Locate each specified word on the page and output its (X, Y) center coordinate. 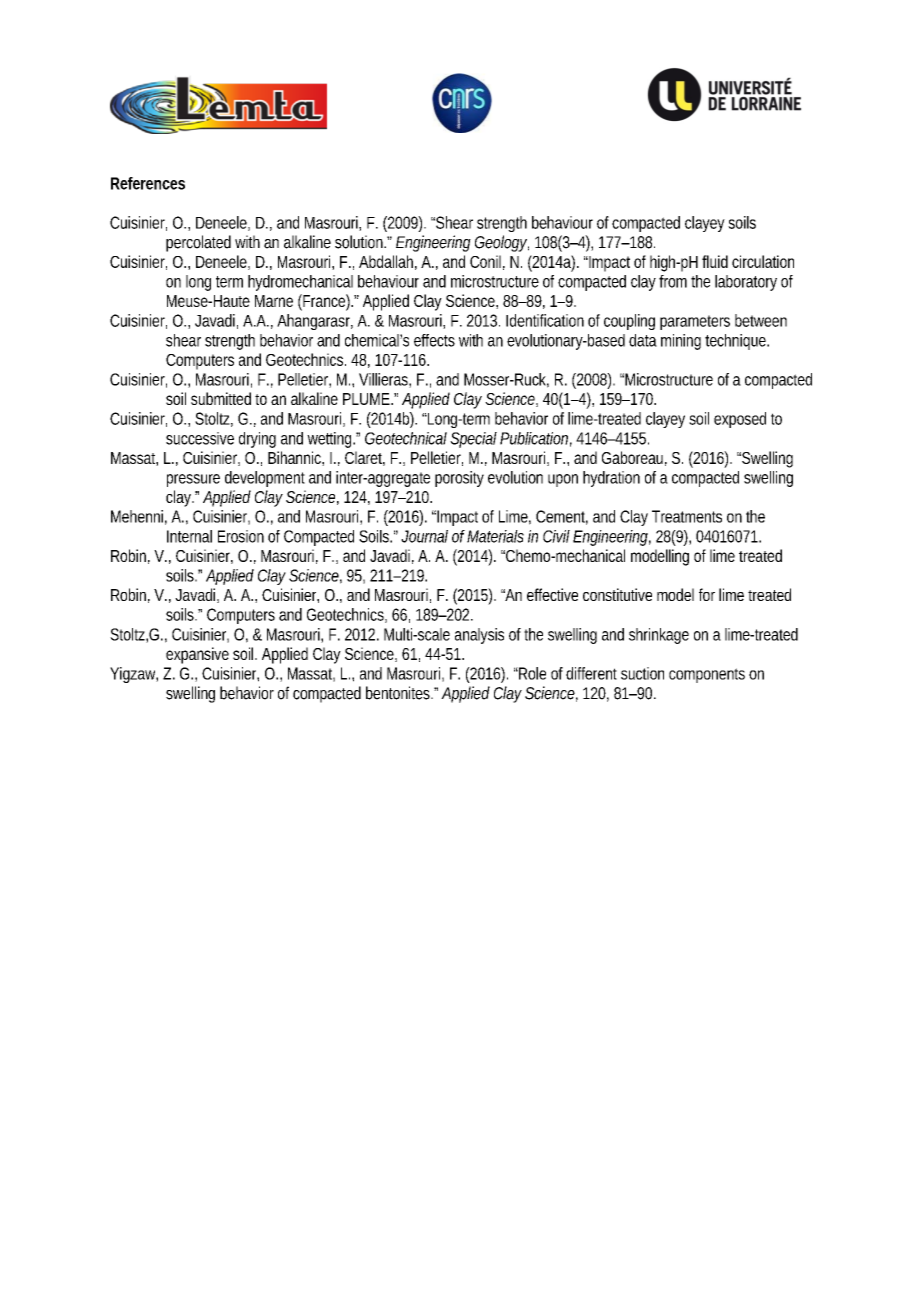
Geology (502, 243)
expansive (197, 655)
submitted (221, 398)
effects (434, 340)
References (148, 183)
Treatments (687, 516)
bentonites (399, 693)
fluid (715, 261)
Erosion (241, 536)
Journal (424, 536)
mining (681, 342)
